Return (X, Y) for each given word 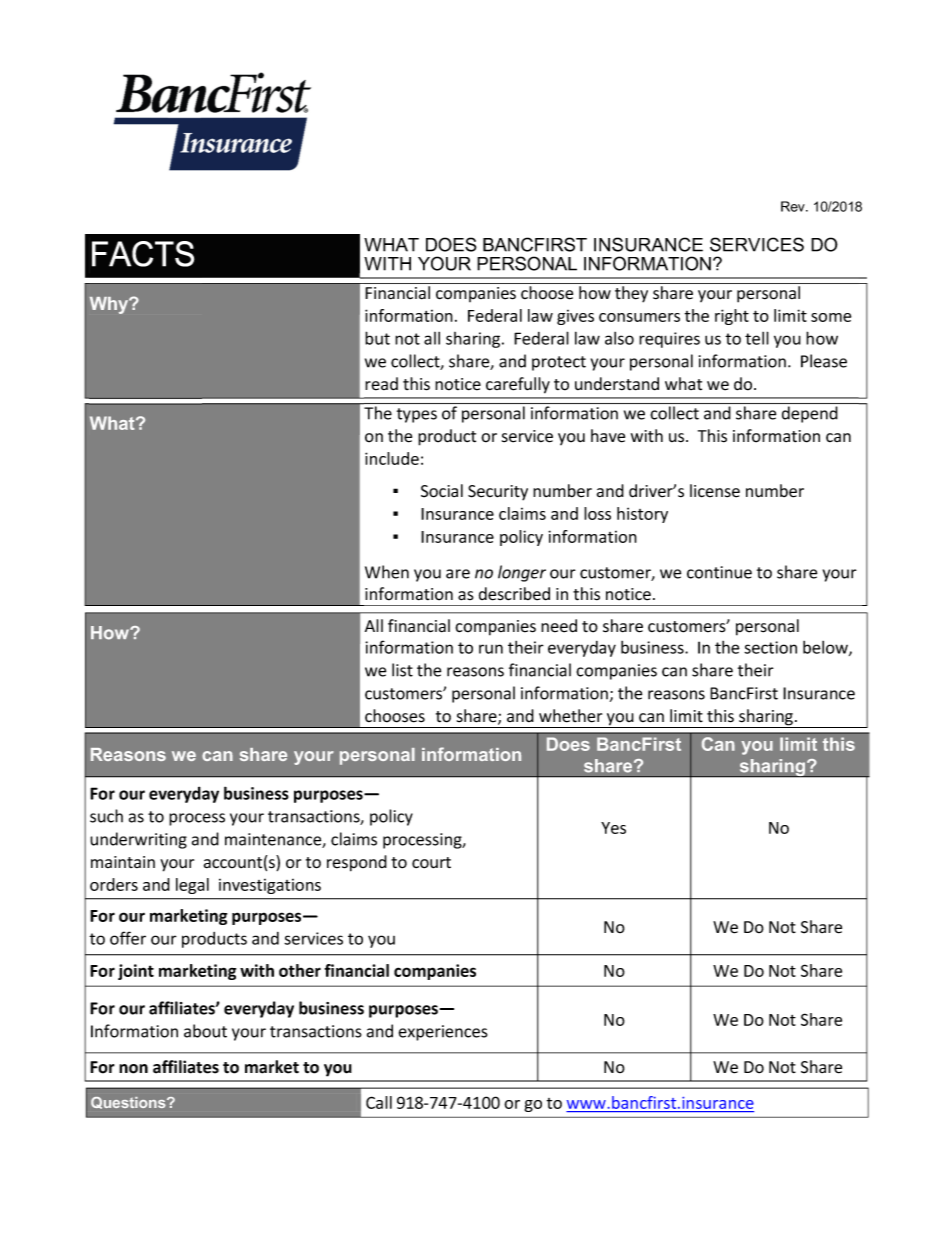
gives (575, 317)
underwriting (138, 840)
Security (498, 493)
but (377, 338)
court (431, 863)
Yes (613, 828)
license (715, 491)
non (133, 1069)
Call (379, 1102)
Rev (794, 206)
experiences (443, 1033)
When (387, 572)
